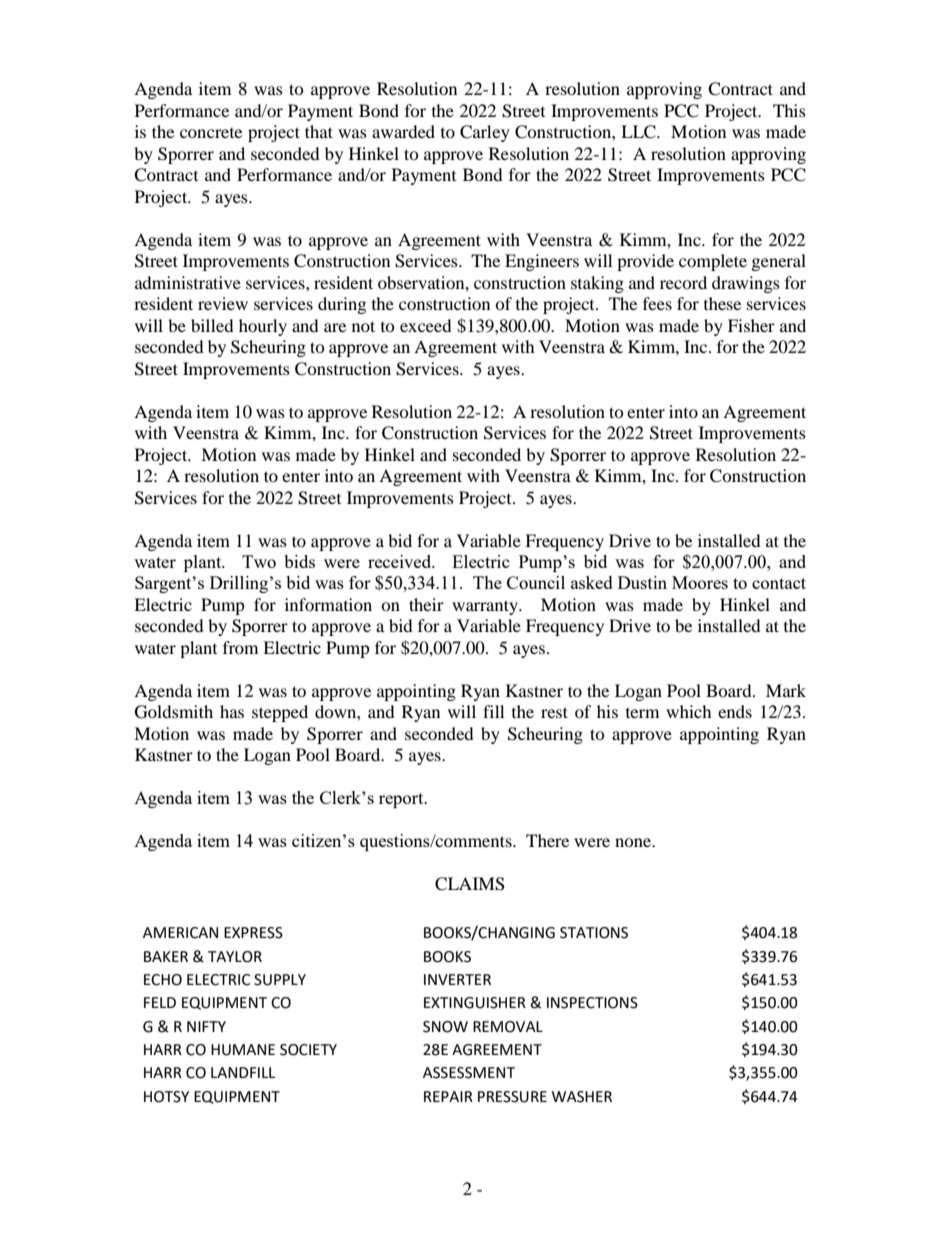  Describe the element at coordinates (243, 1050) in the page. I see `HUMANE` at that location.
